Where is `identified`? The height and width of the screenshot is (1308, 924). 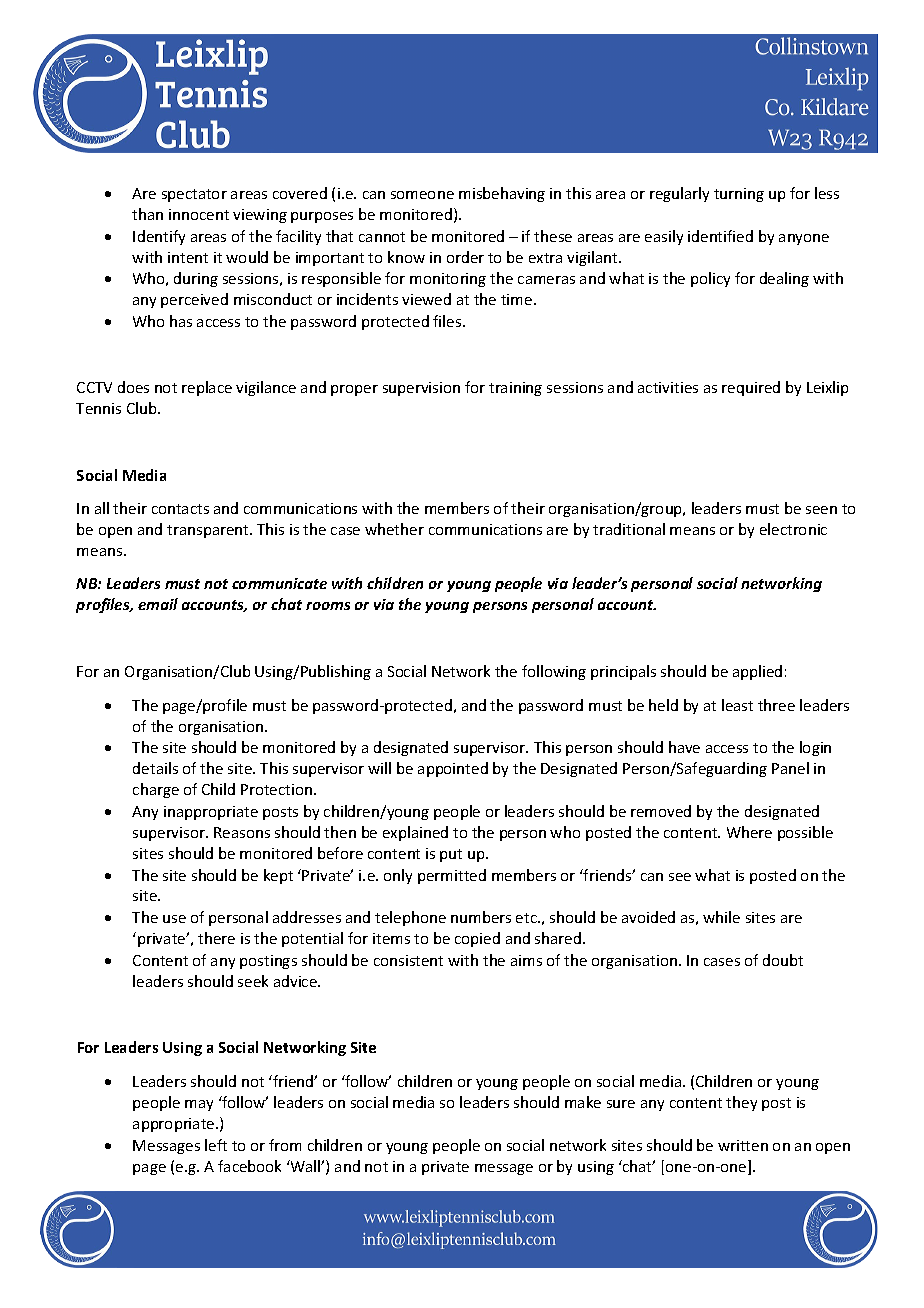
identified is located at coordinates (720, 236).
